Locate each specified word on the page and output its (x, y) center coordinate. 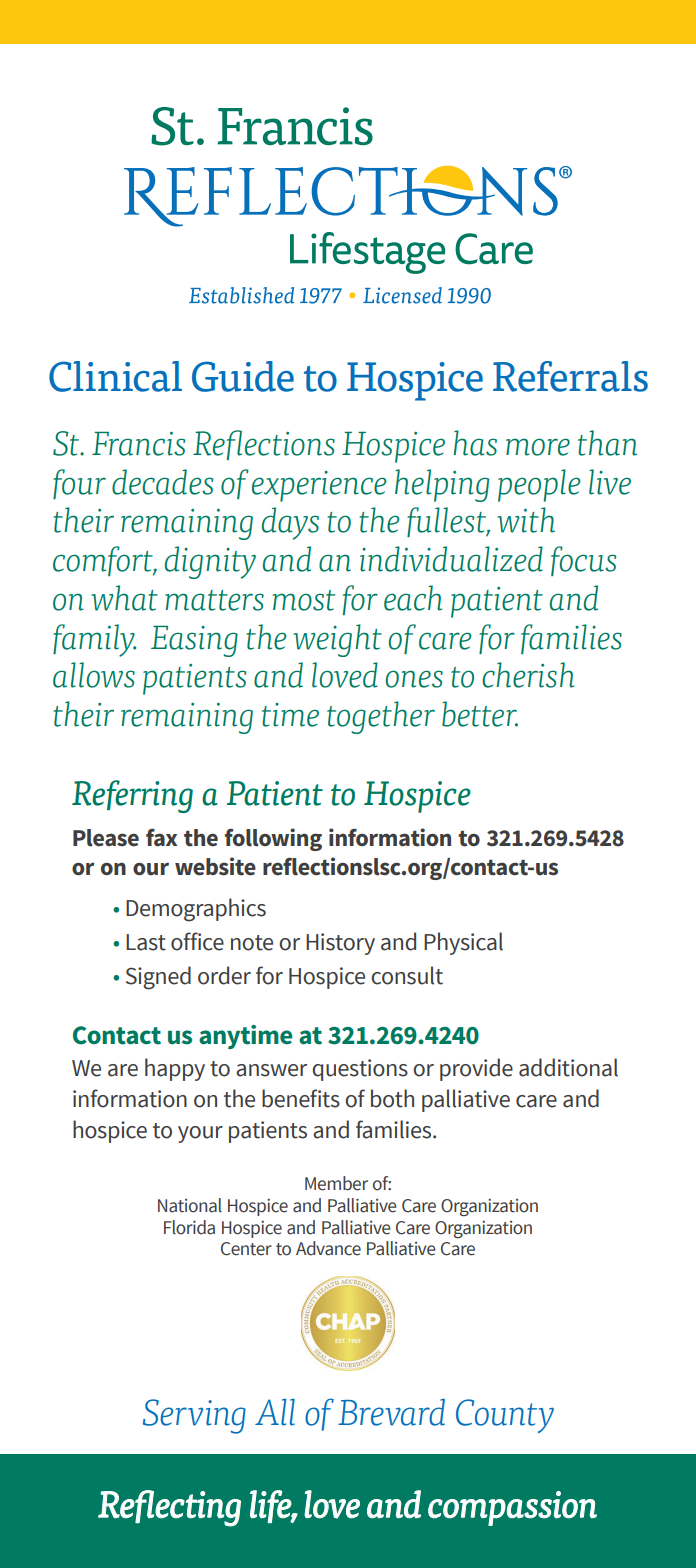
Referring (132, 796)
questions (360, 1070)
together (381, 717)
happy (175, 1069)
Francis (138, 444)
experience (319, 486)
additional (568, 1067)
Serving (194, 1416)
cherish (528, 675)
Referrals (570, 376)
